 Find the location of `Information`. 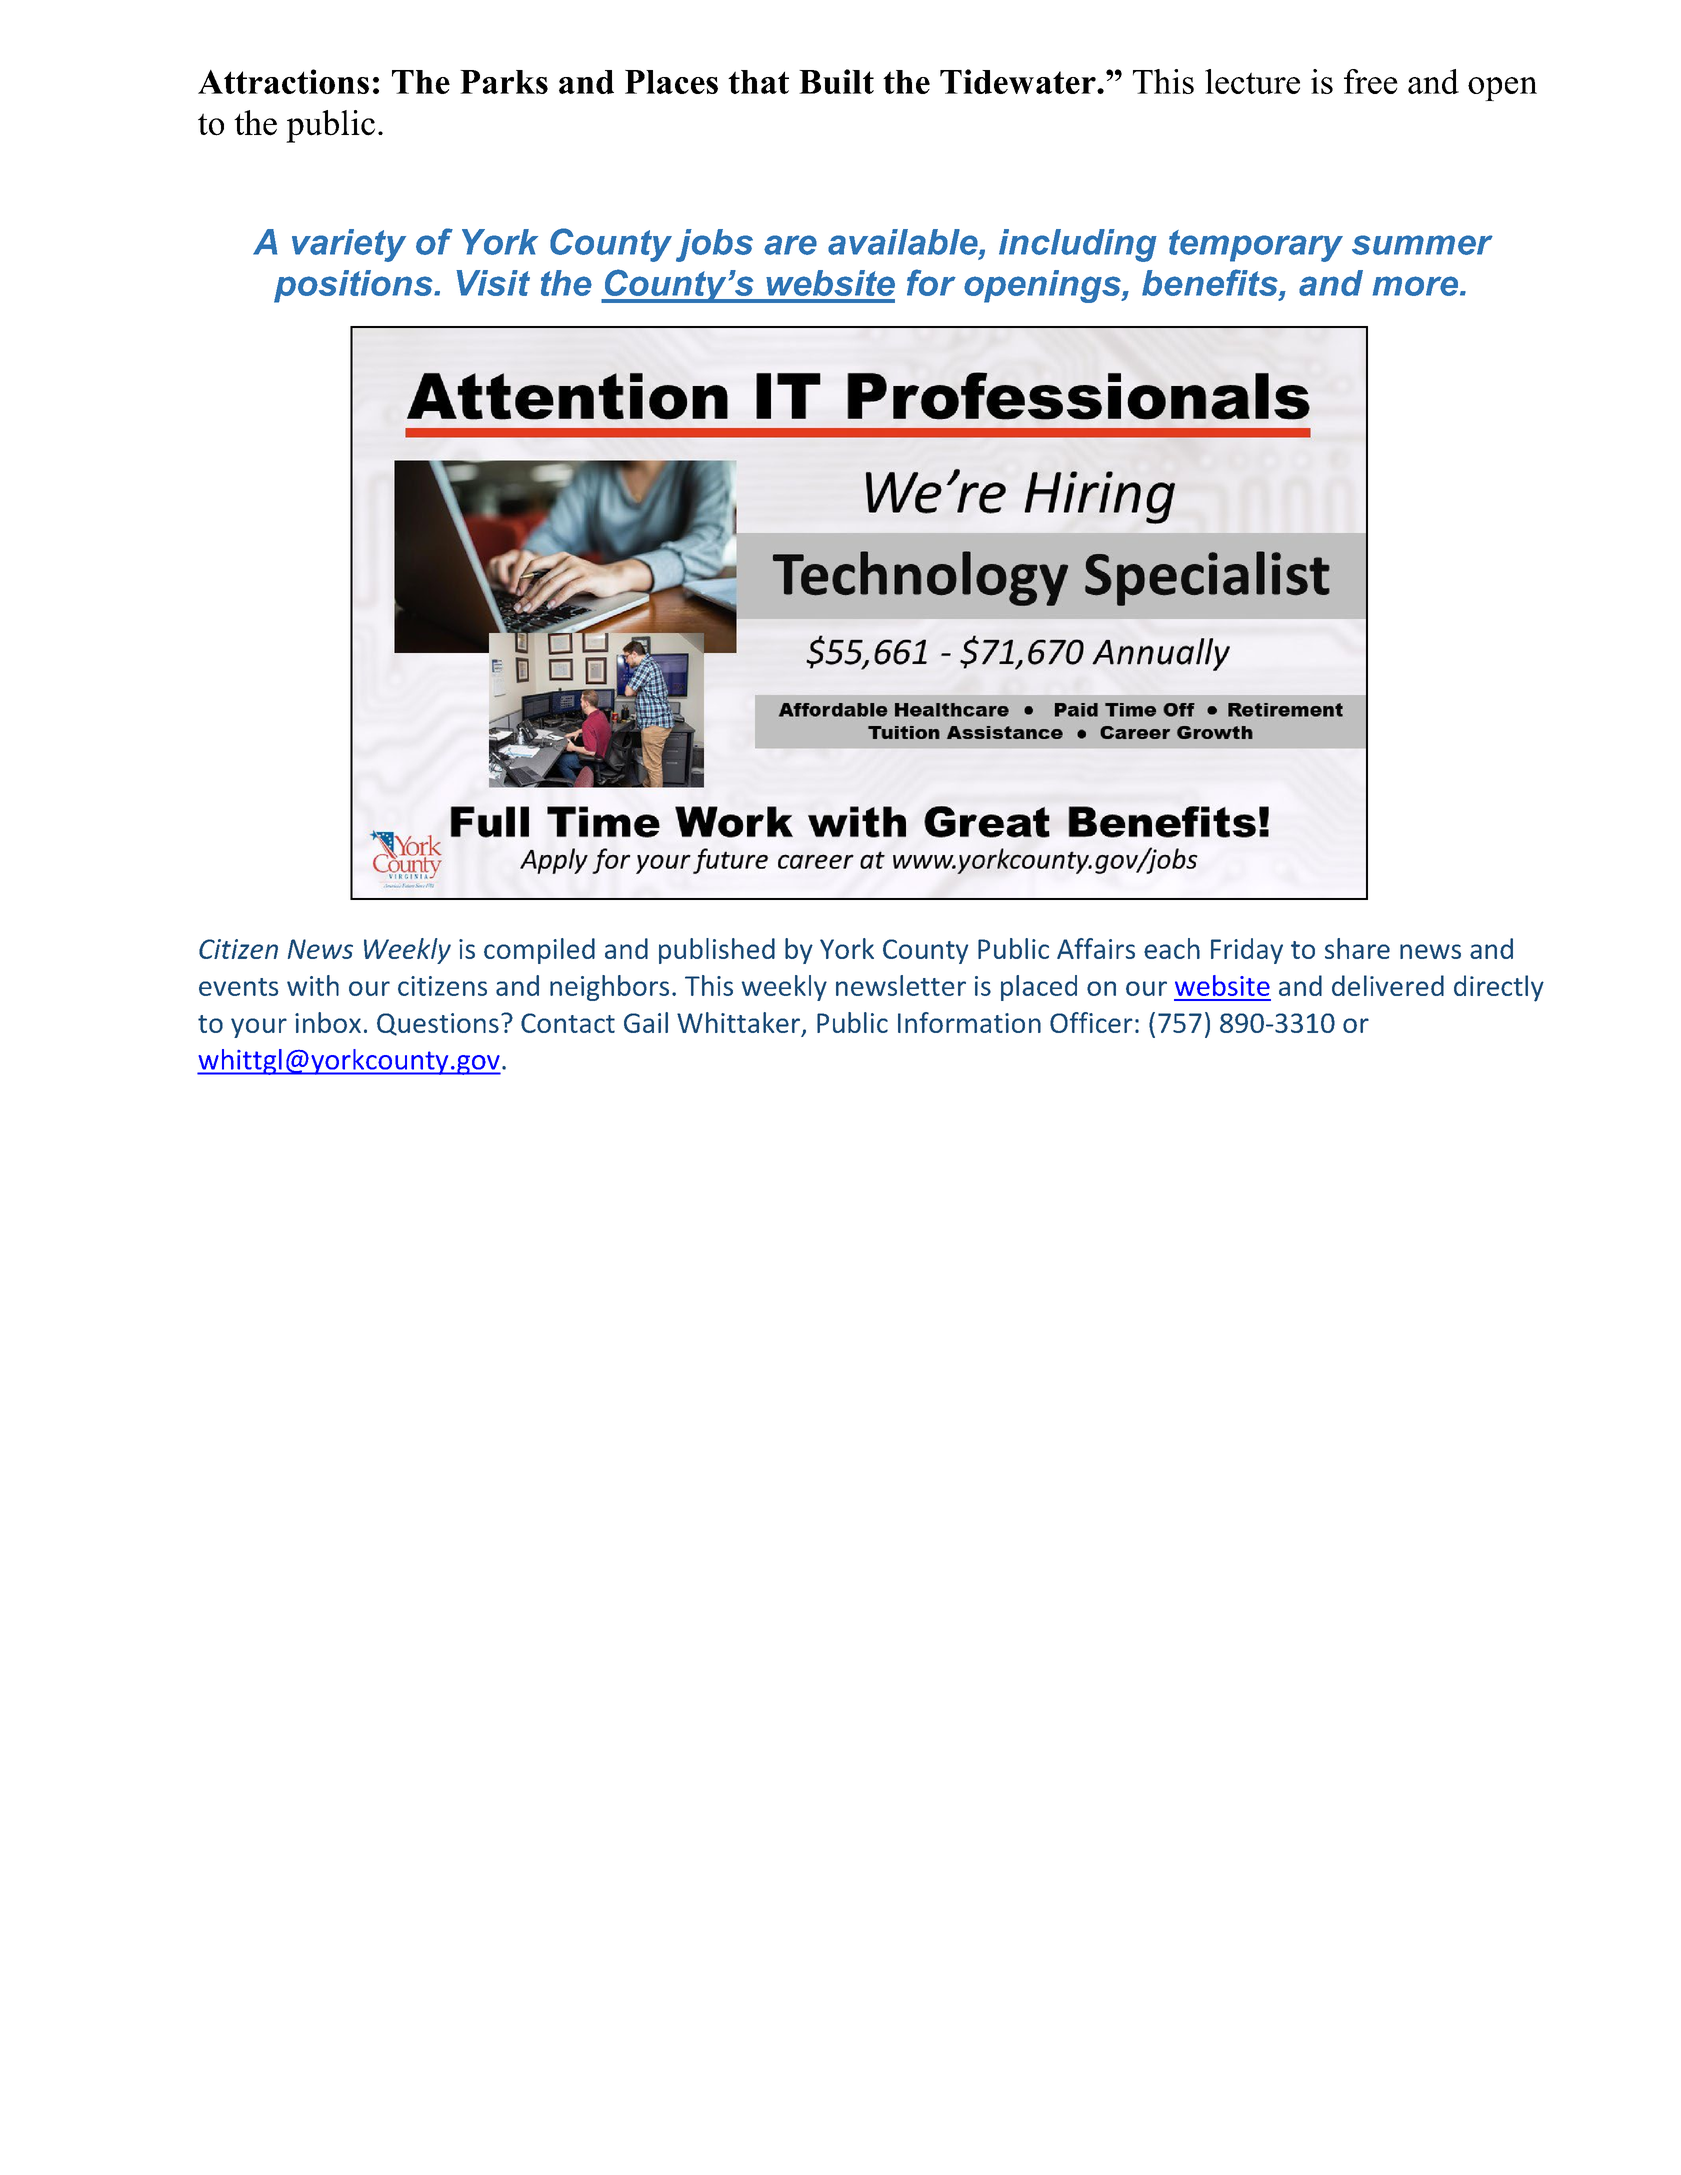

Information is located at coordinates (969, 1022).
